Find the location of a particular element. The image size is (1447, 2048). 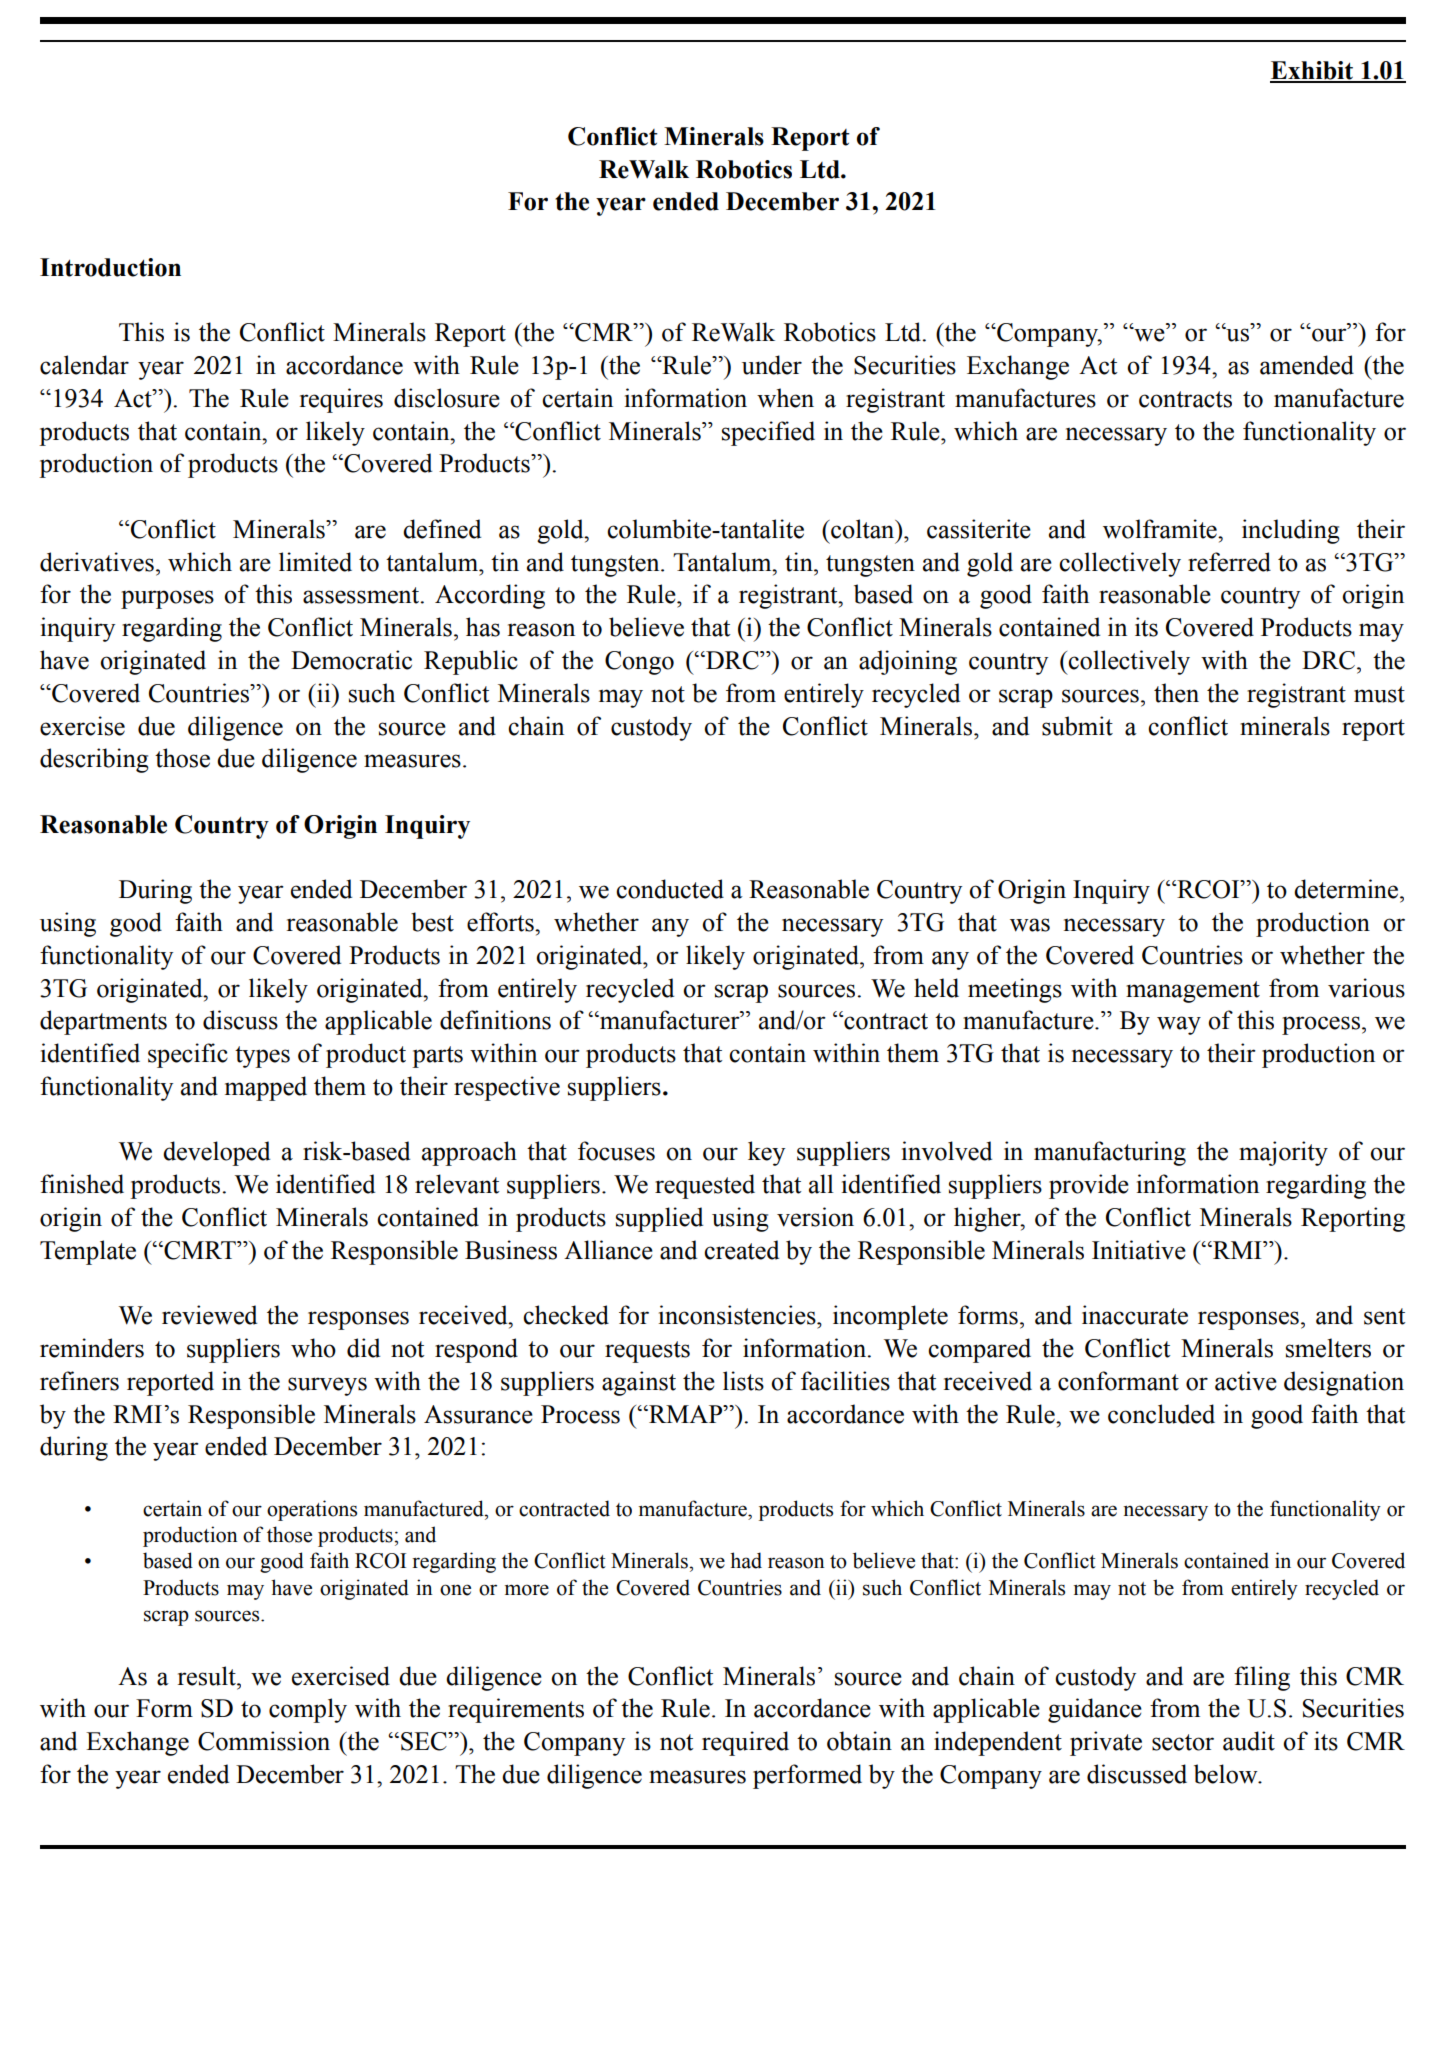

conducted is located at coordinates (670, 889).
